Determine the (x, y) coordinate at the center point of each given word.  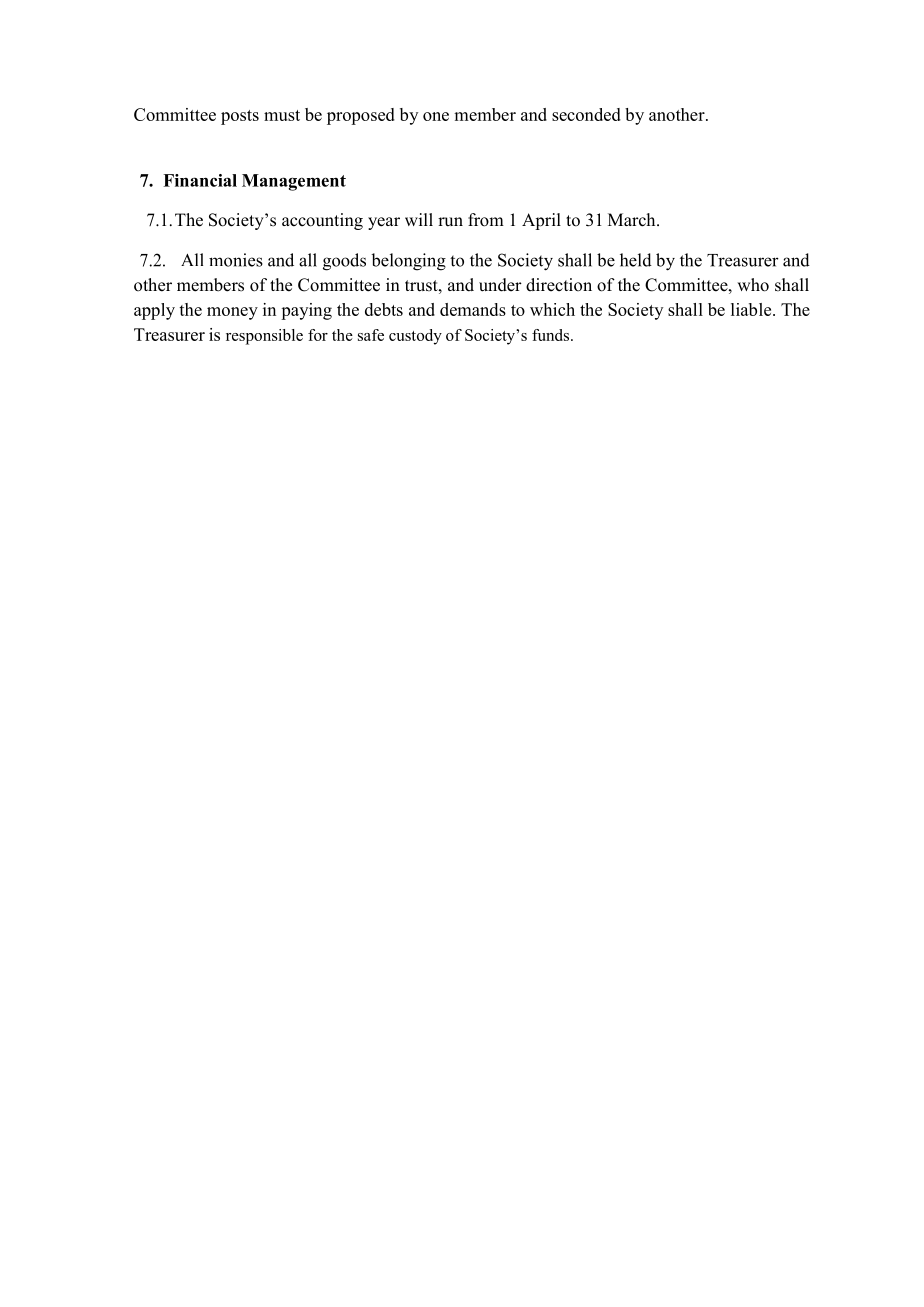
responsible (264, 337)
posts (240, 117)
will (419, 219)
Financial (200, 180)
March (633, 220)
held (636, 260)
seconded (586, 114)
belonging (408, 262)
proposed (361, 116)
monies (236, 260)
